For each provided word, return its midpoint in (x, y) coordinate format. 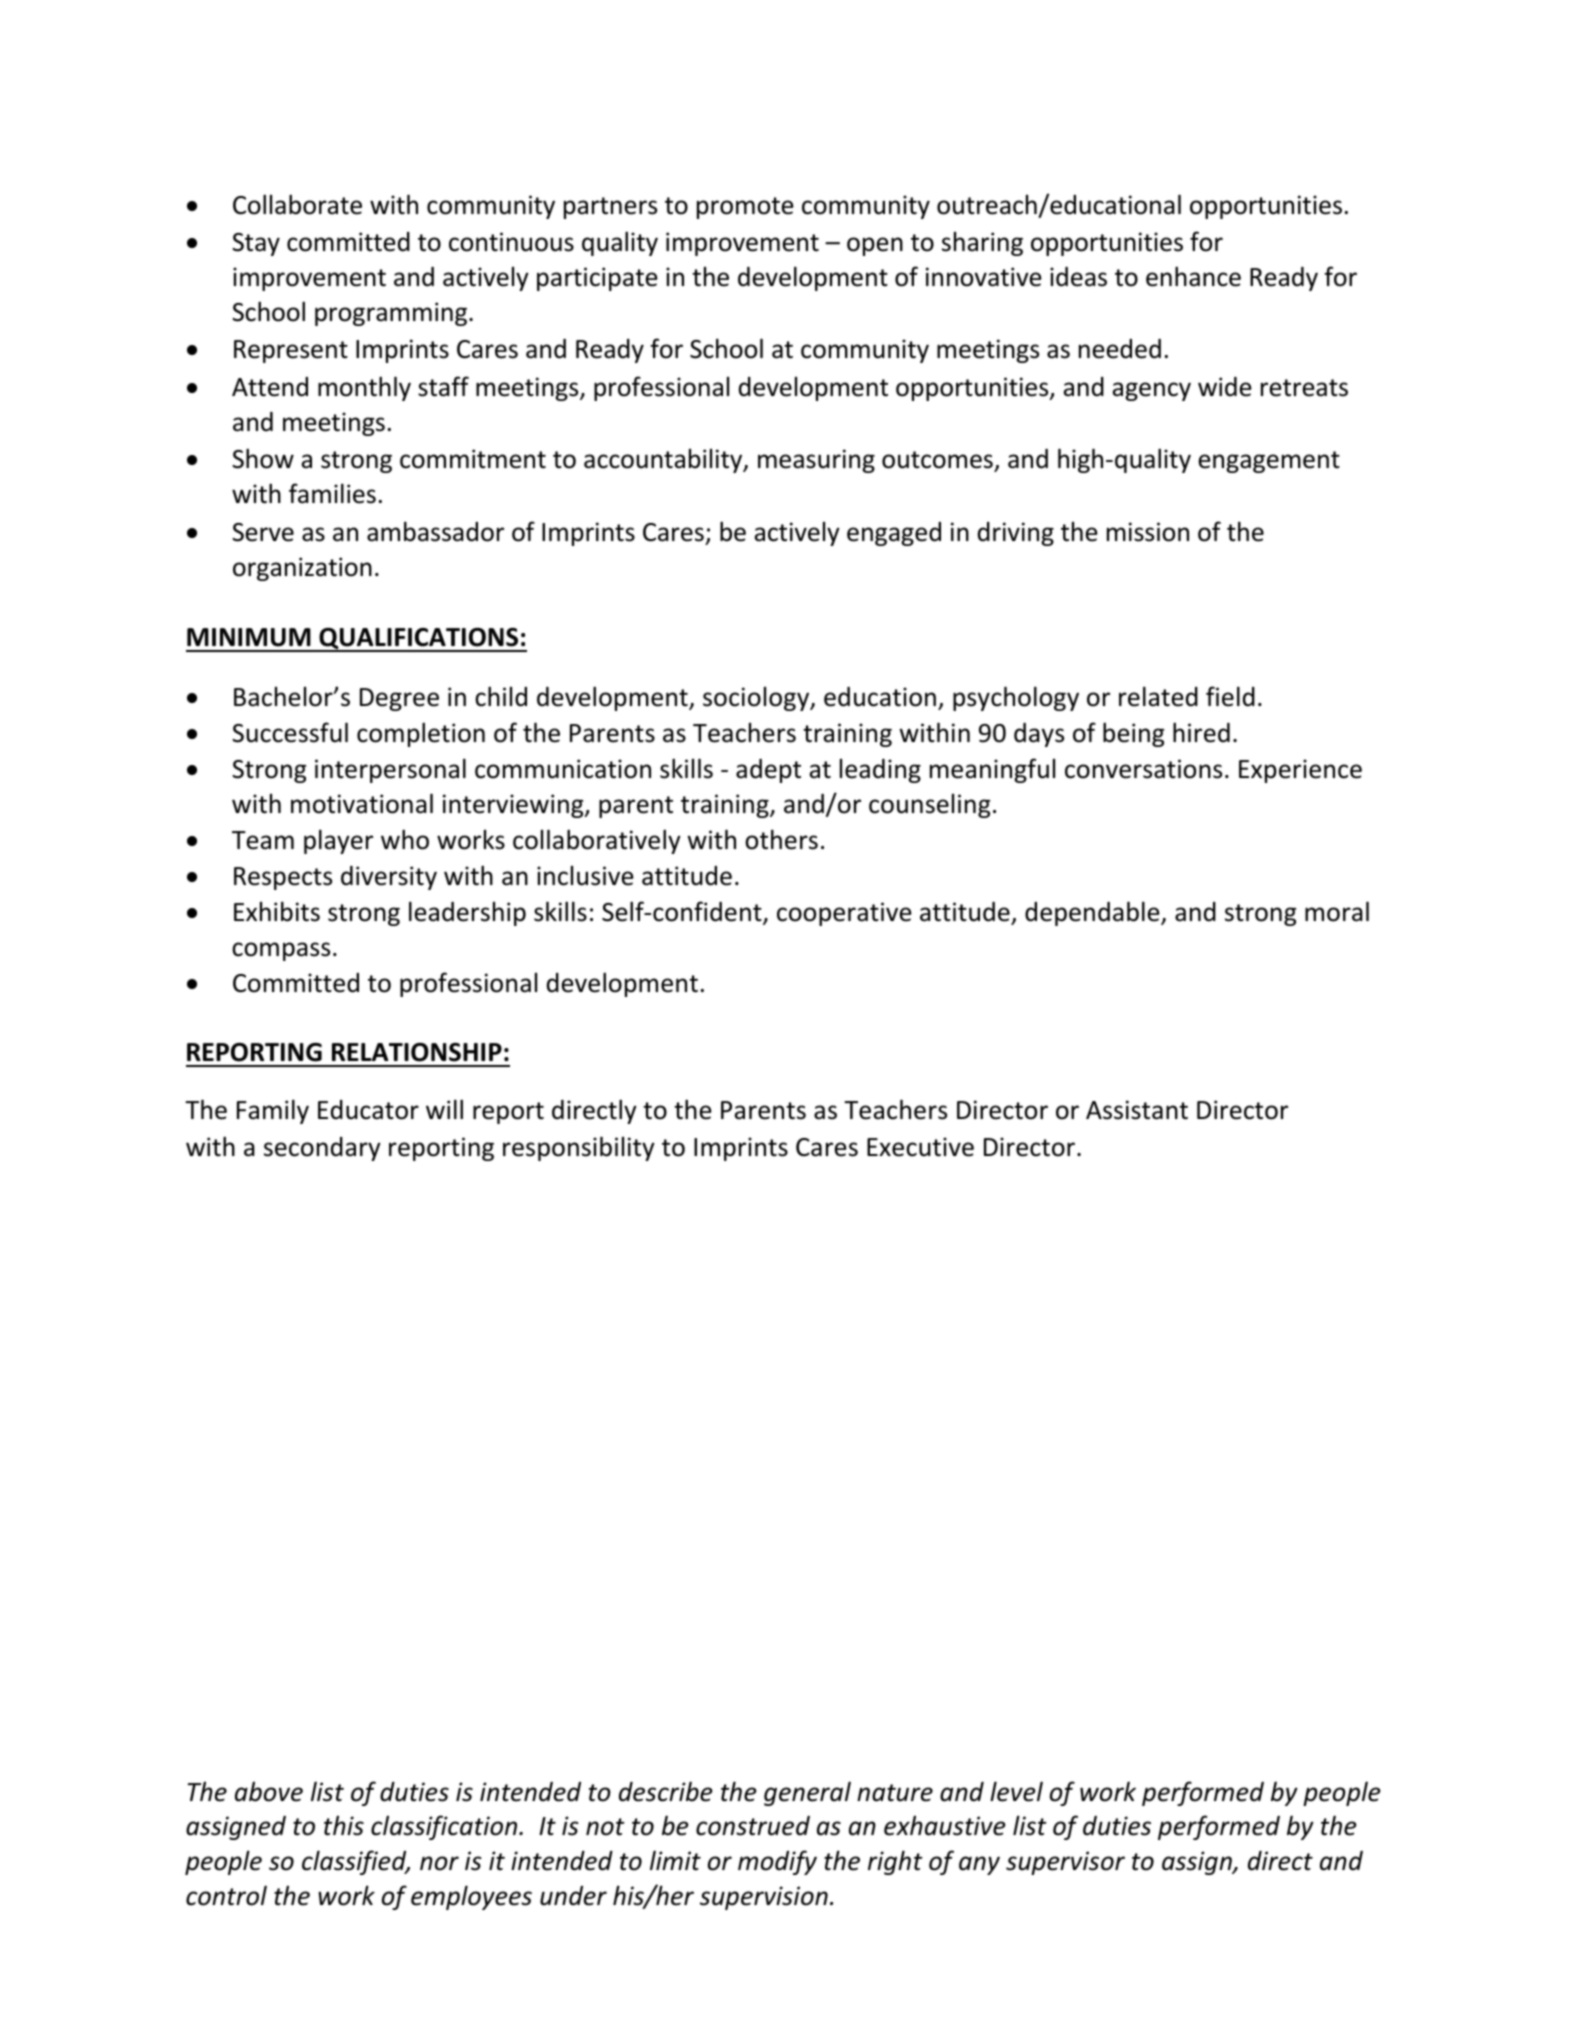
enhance (1193, 276)
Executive (920, 1147)
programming (391, 314)
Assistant (1137, 1110)
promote (745, 208)
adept (768, 771)
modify (777, 1862)
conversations (1143, 769)
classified (355, 1862)
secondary (322, 1149)
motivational (362, 803)
